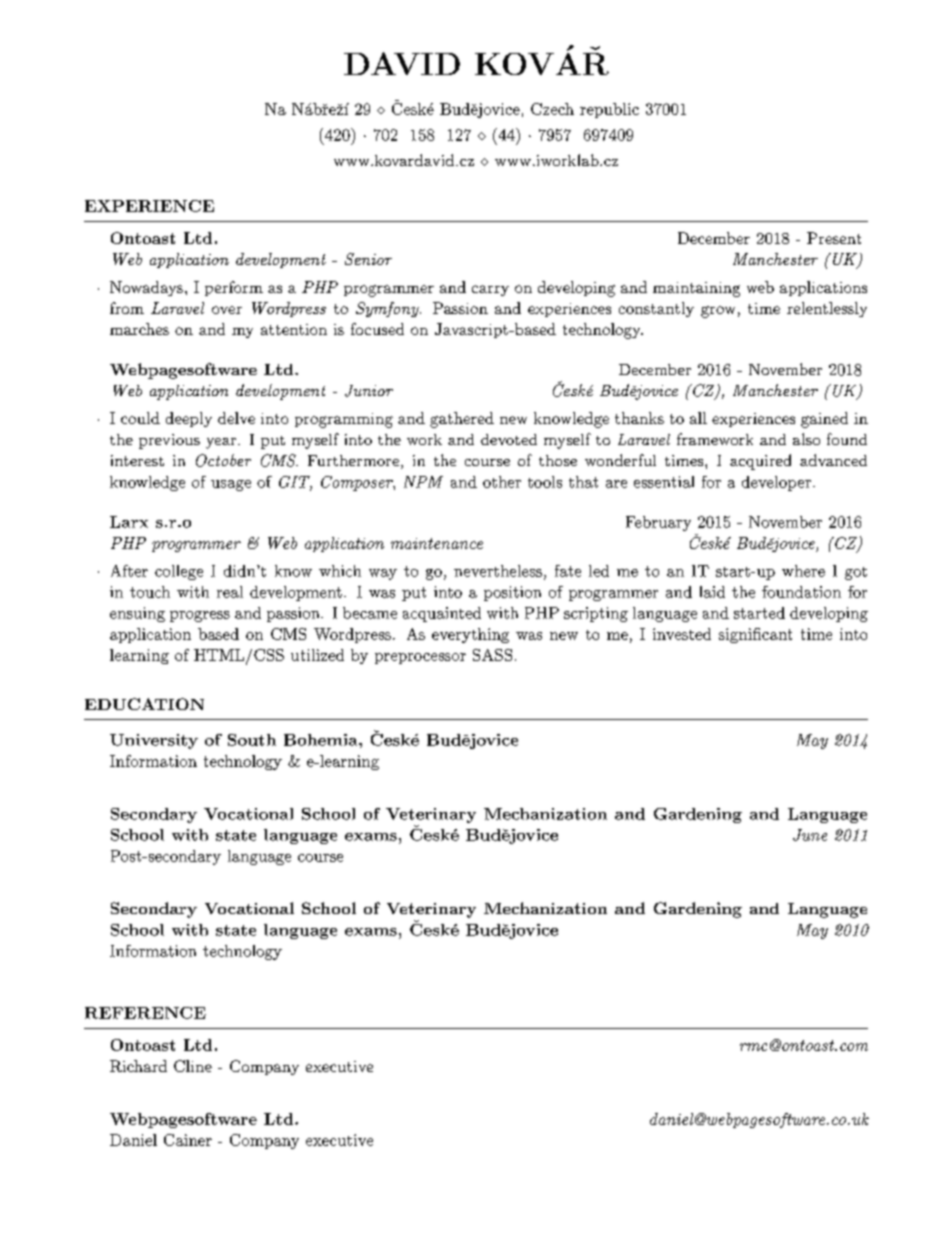 The height and width of the image is (1233, 952). Describe the element at coordinates (227, 310) in the image. I see `over` at that location.
